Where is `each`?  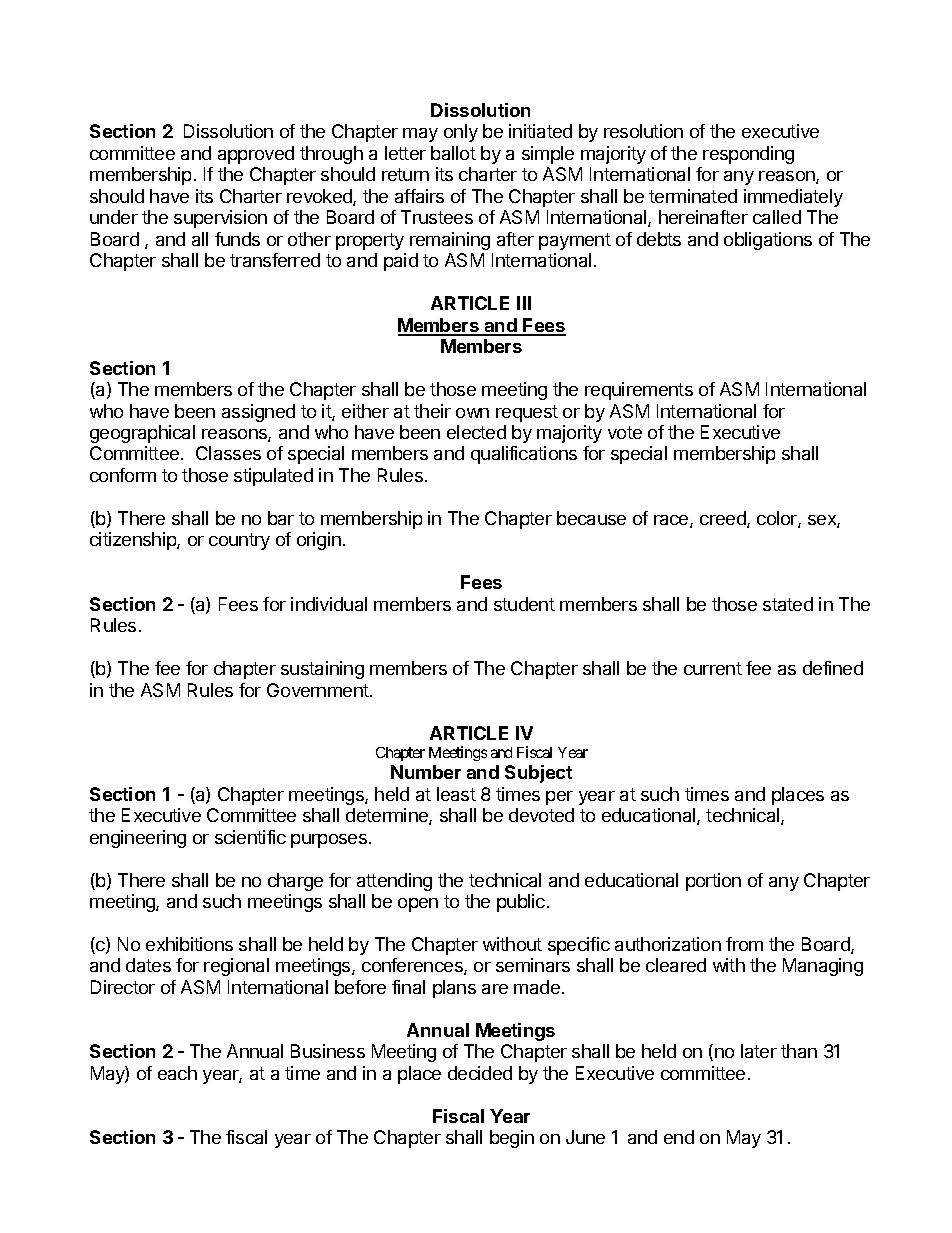 each is located at coordinates (177, 1073).
